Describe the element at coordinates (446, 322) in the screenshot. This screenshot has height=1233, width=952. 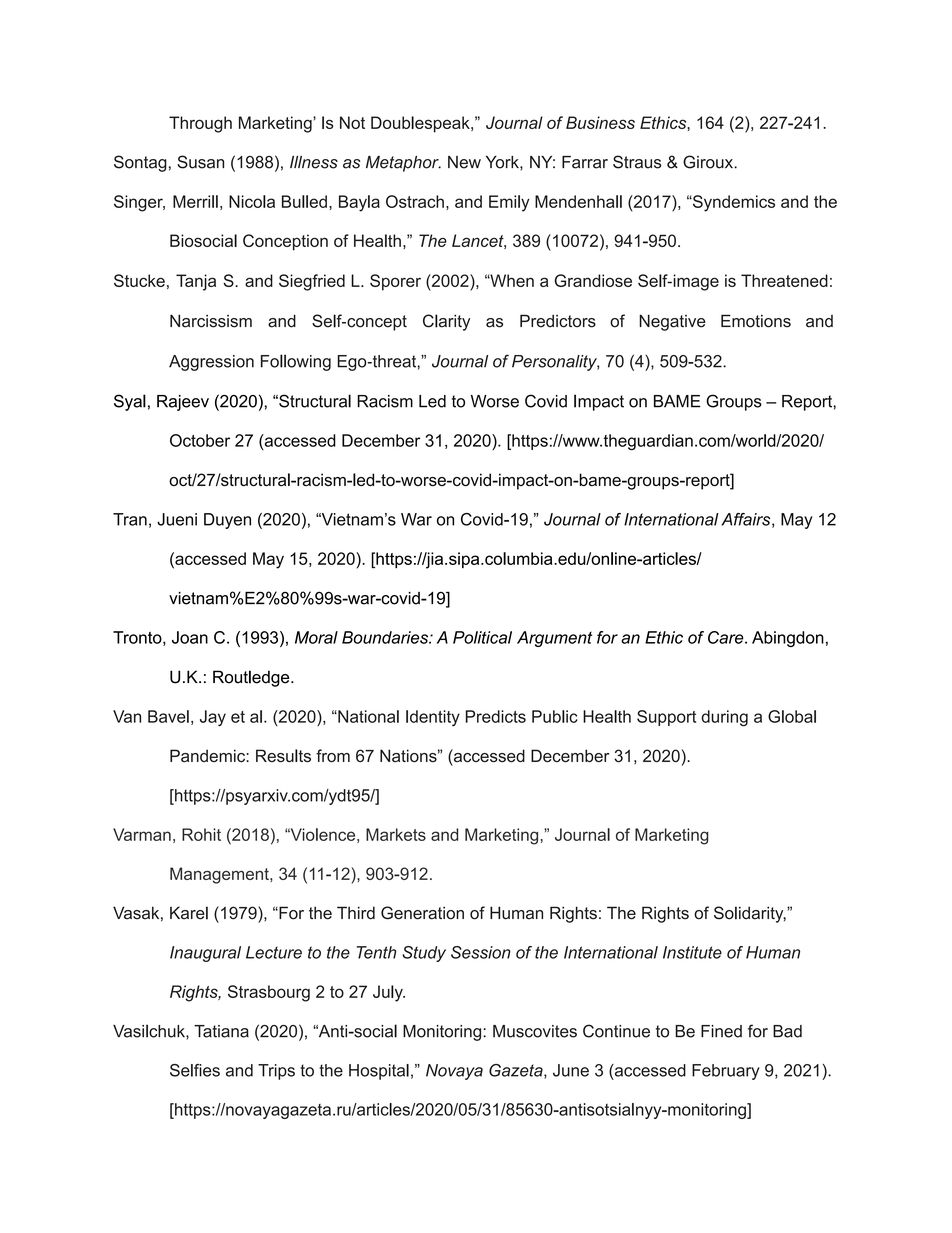
I see `Clarity` at that location.
